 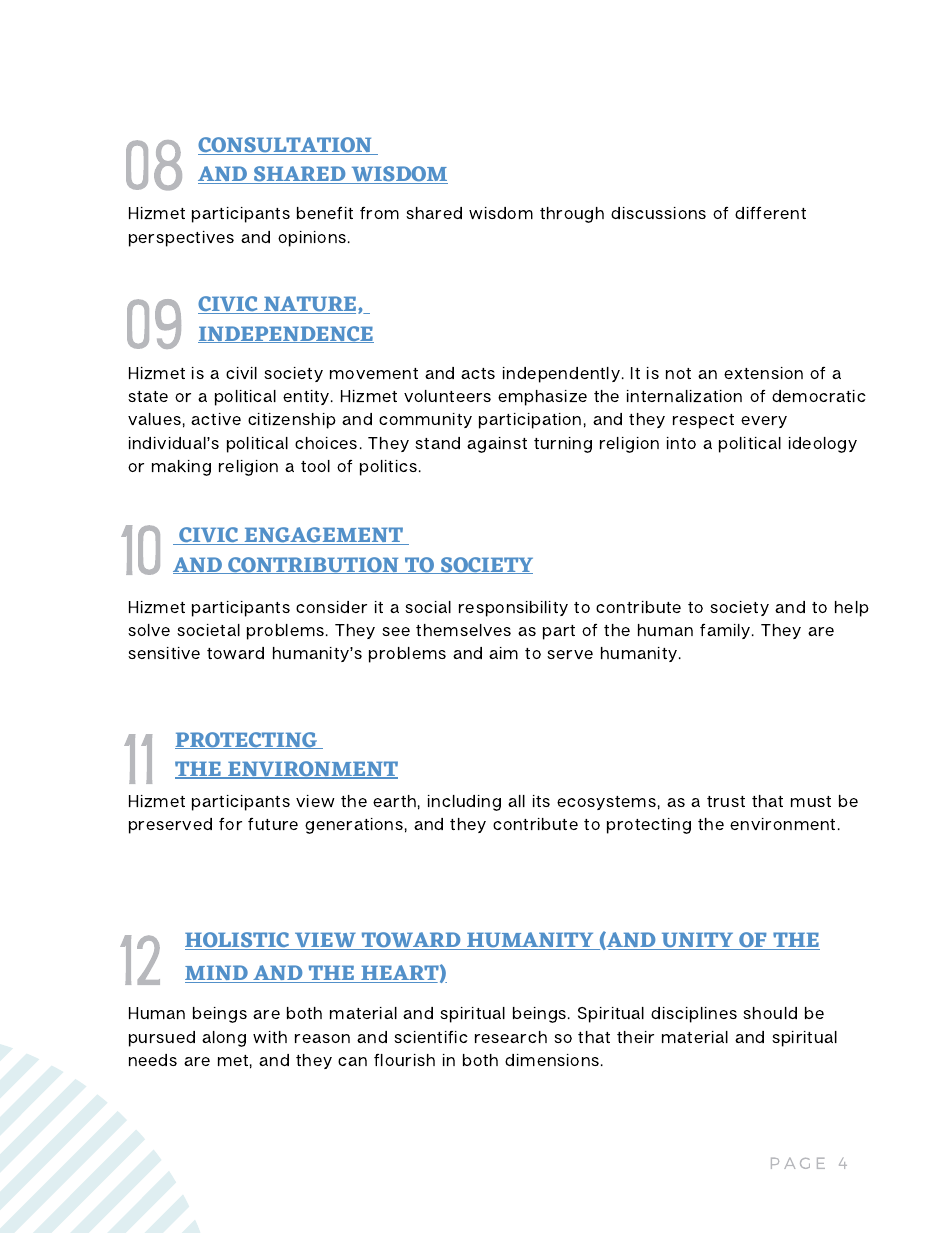 I want to click on responsibility, so click(x=513, y=609).
